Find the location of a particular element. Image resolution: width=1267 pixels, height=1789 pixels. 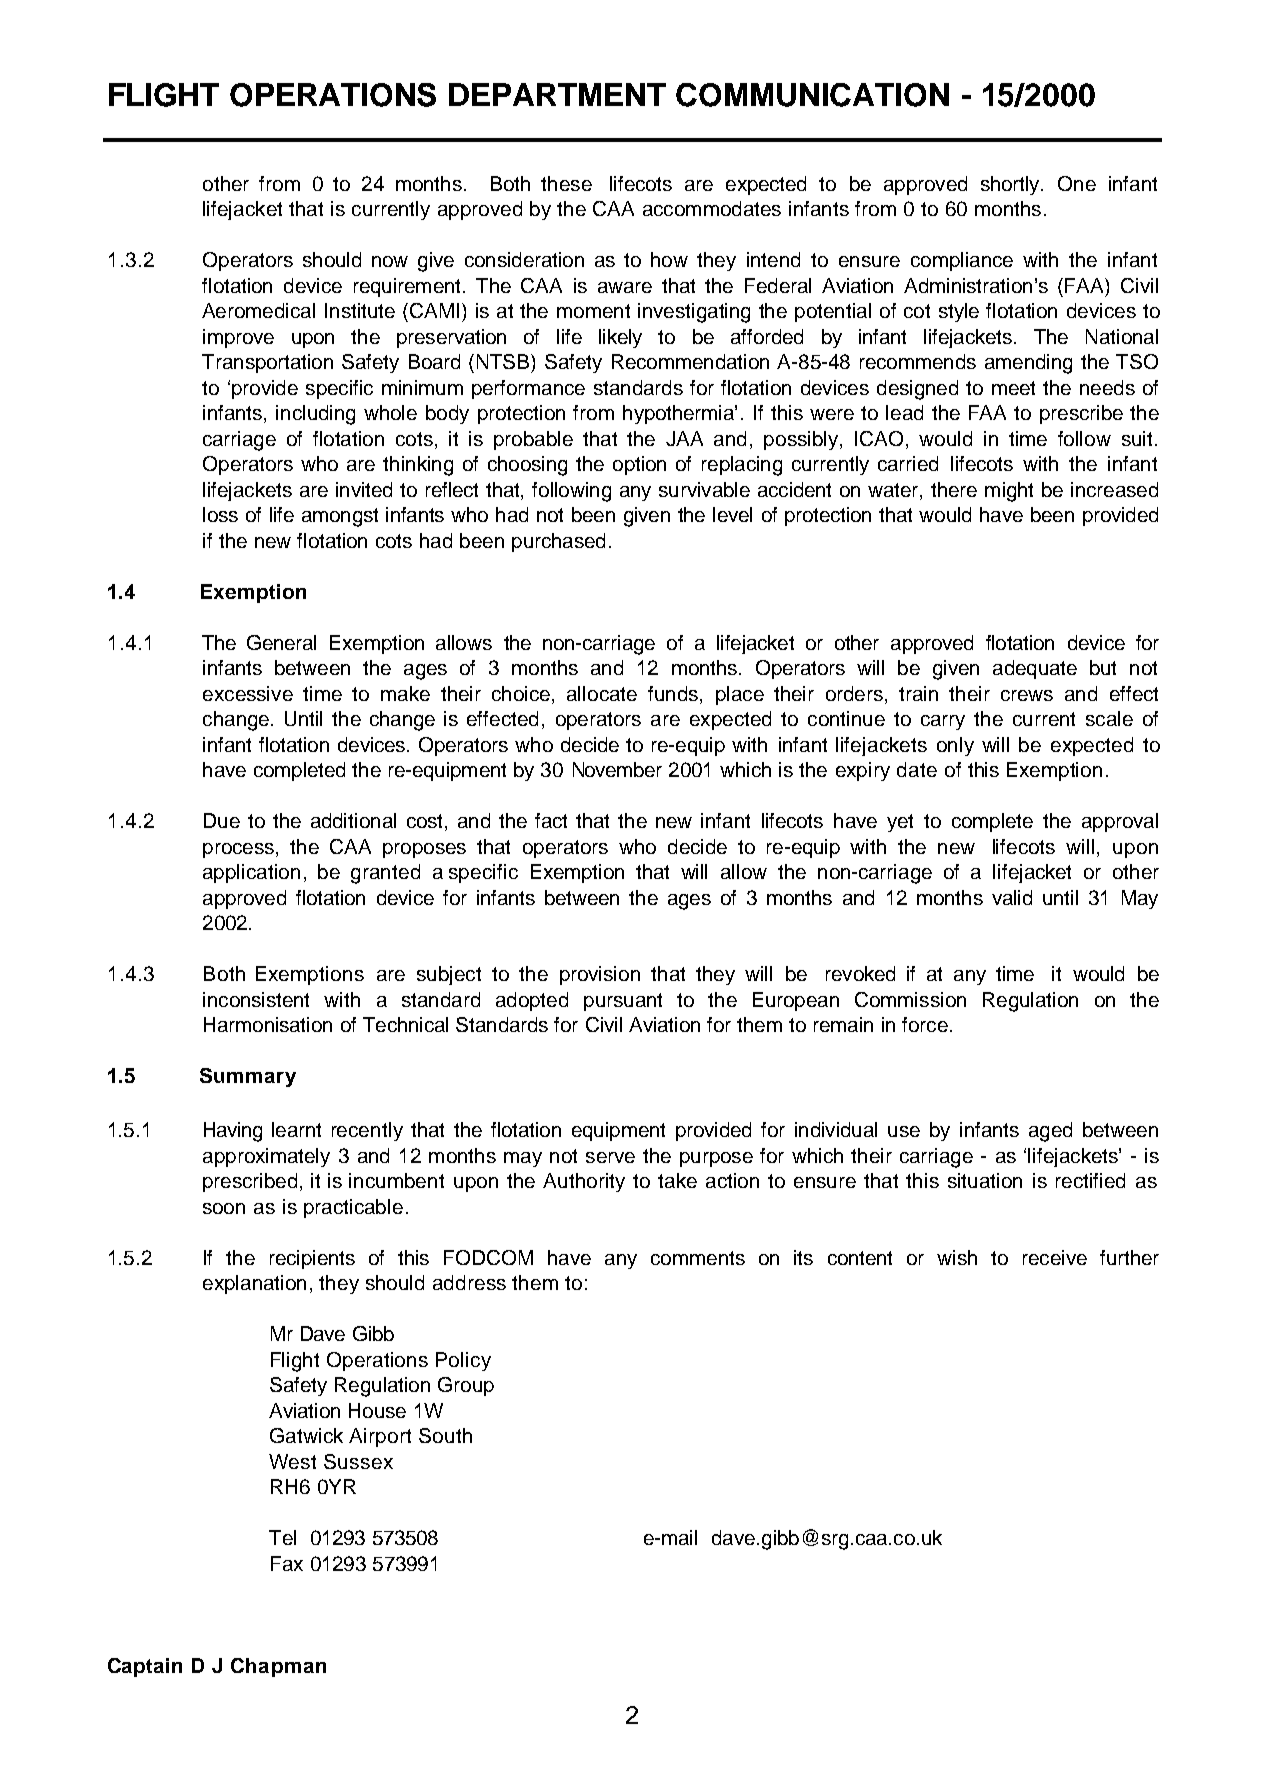

South is located at coordinates (445, 1435).
